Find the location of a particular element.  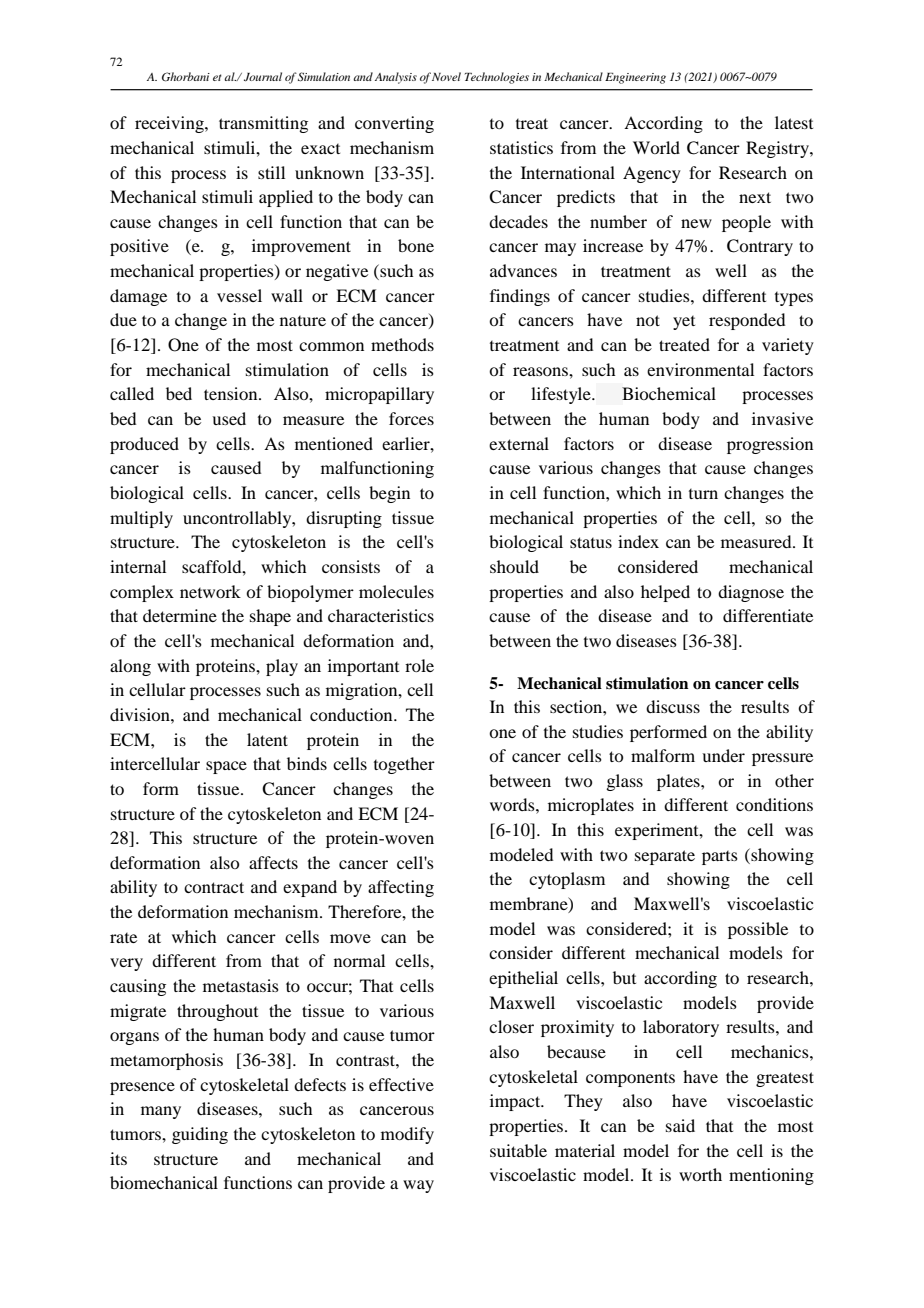

methods is located at coordinates (402, 344).
